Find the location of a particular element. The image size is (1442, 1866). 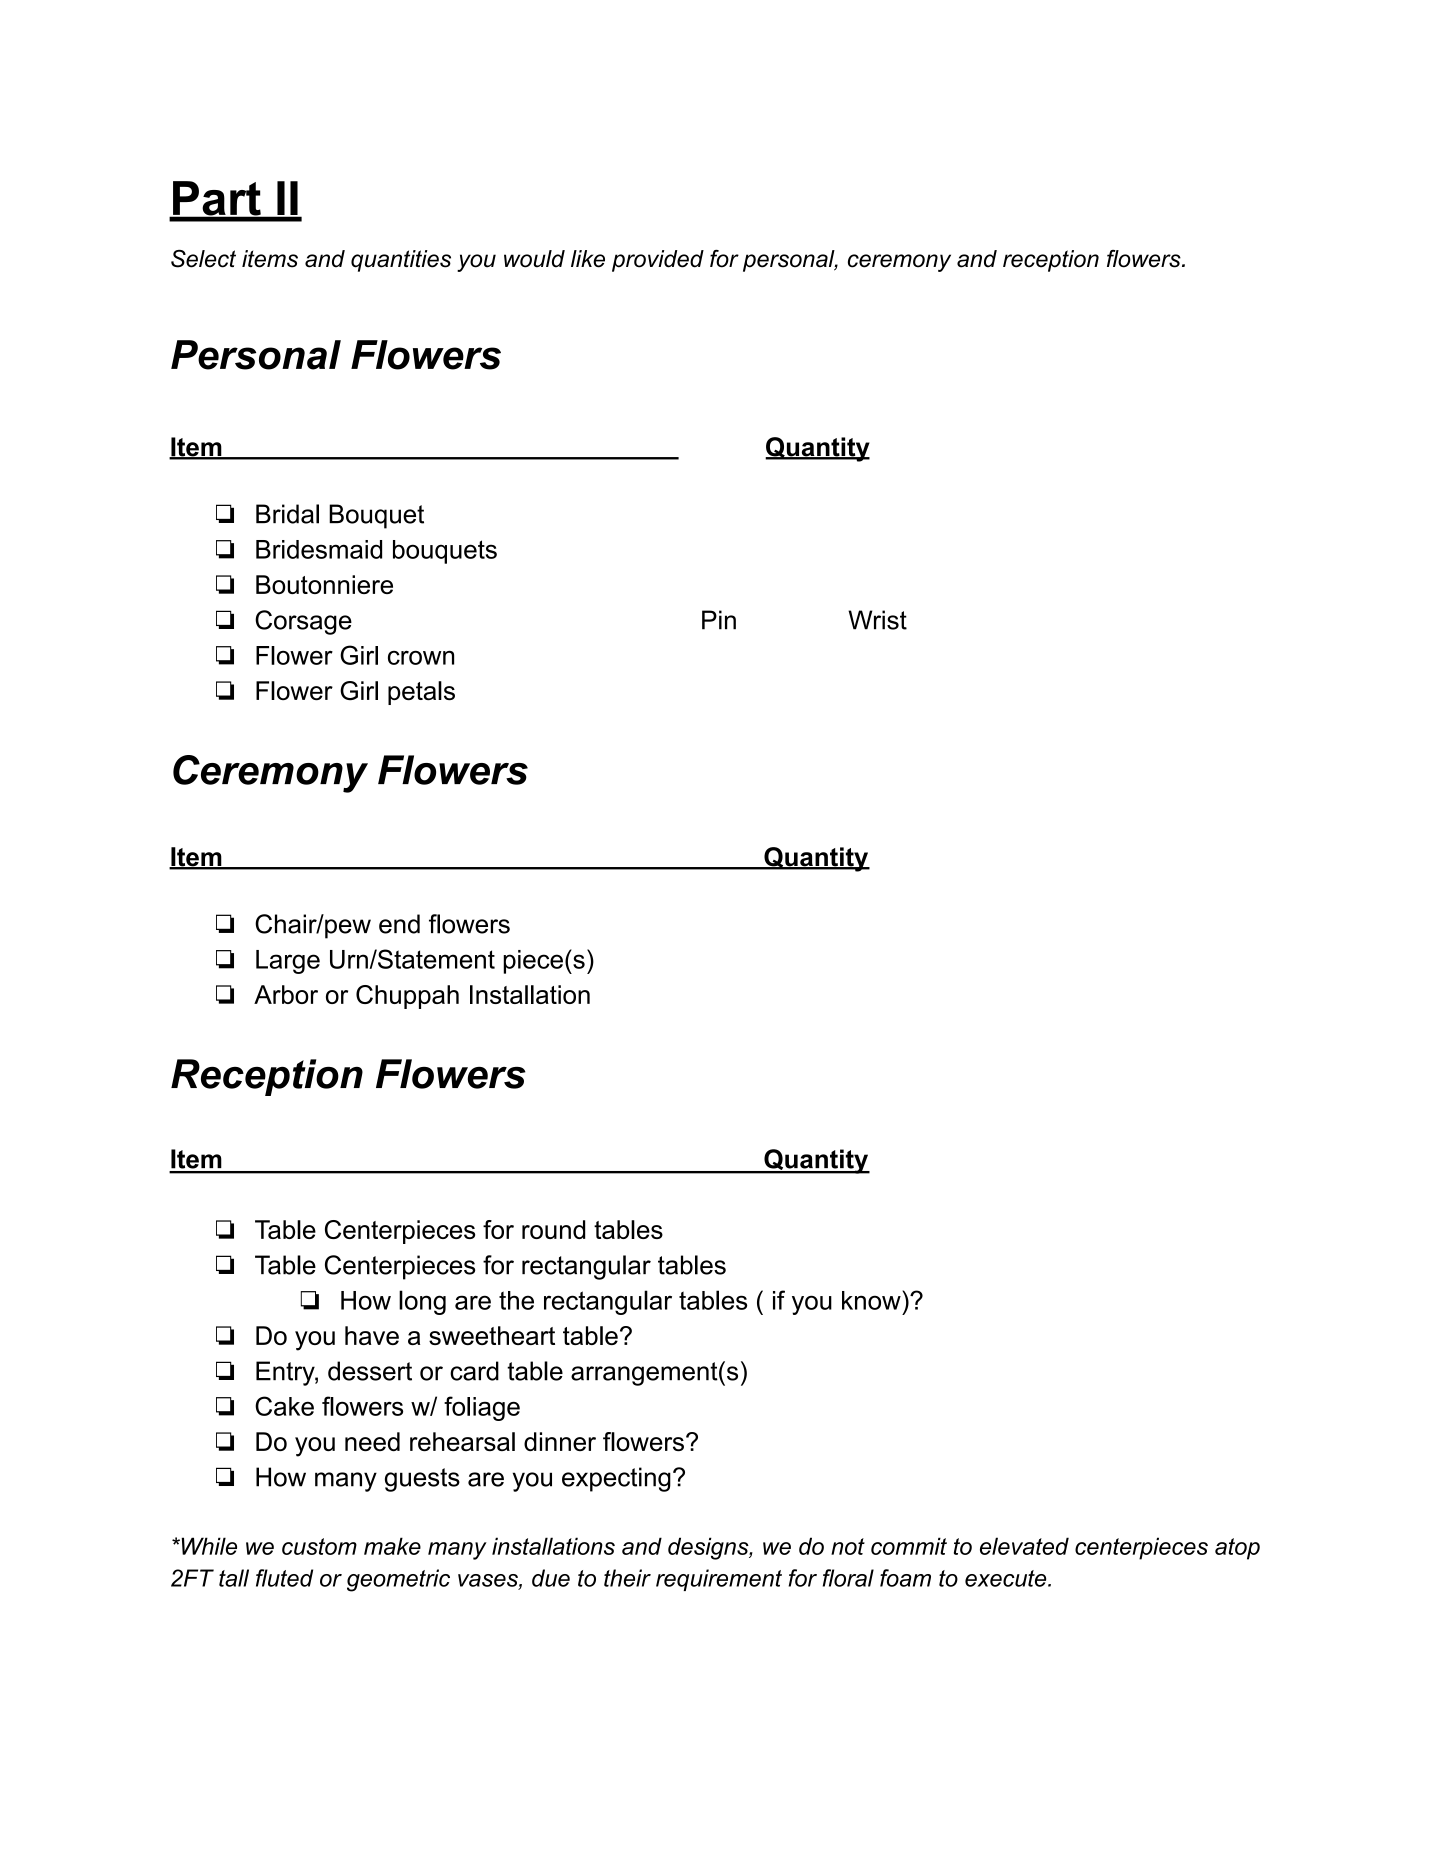

Pin is located at coordinates (719, 620).
